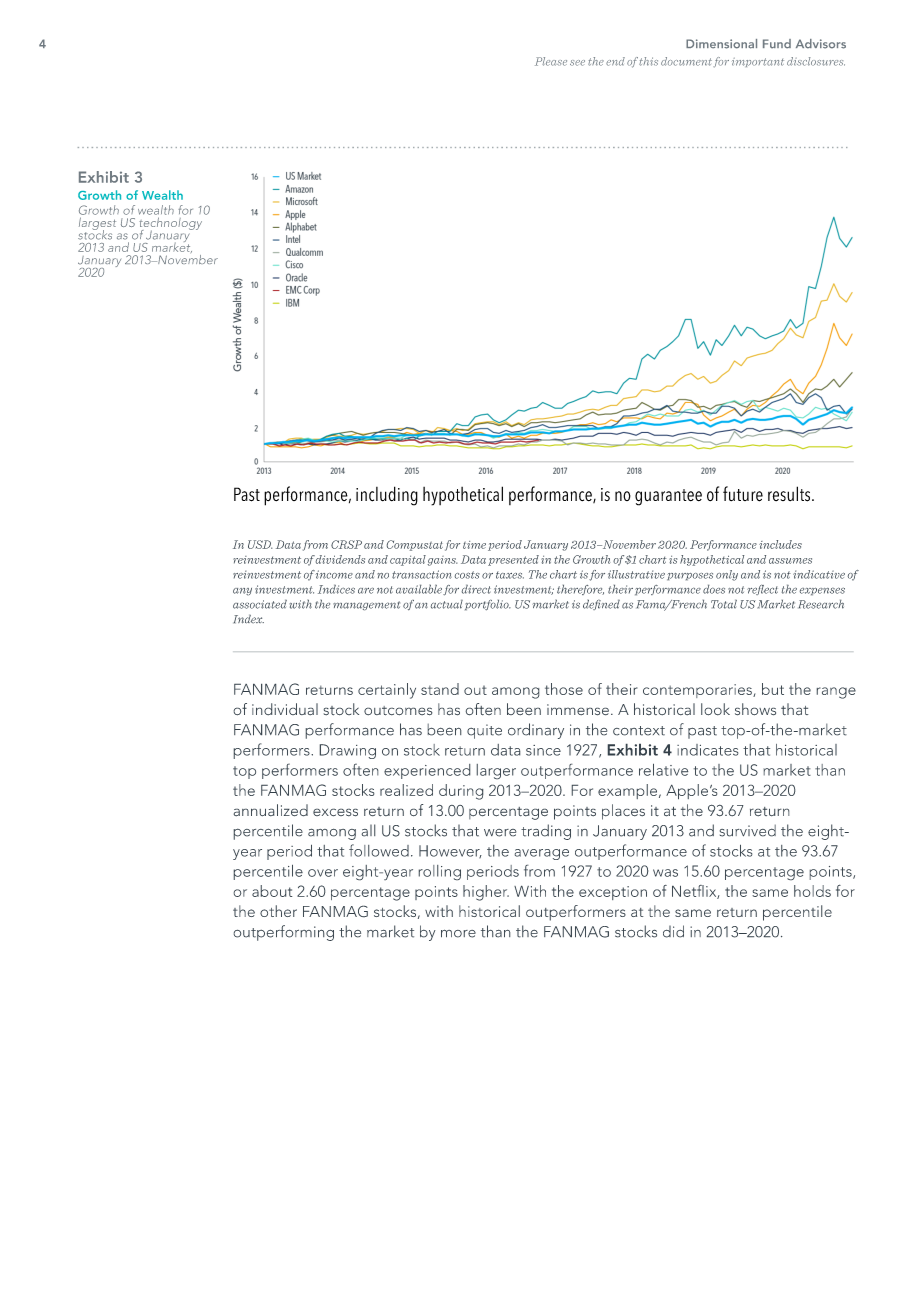  What do you see at coordinates (743, 494) in the document?
I see `future` at bounding box center [743, 494].
